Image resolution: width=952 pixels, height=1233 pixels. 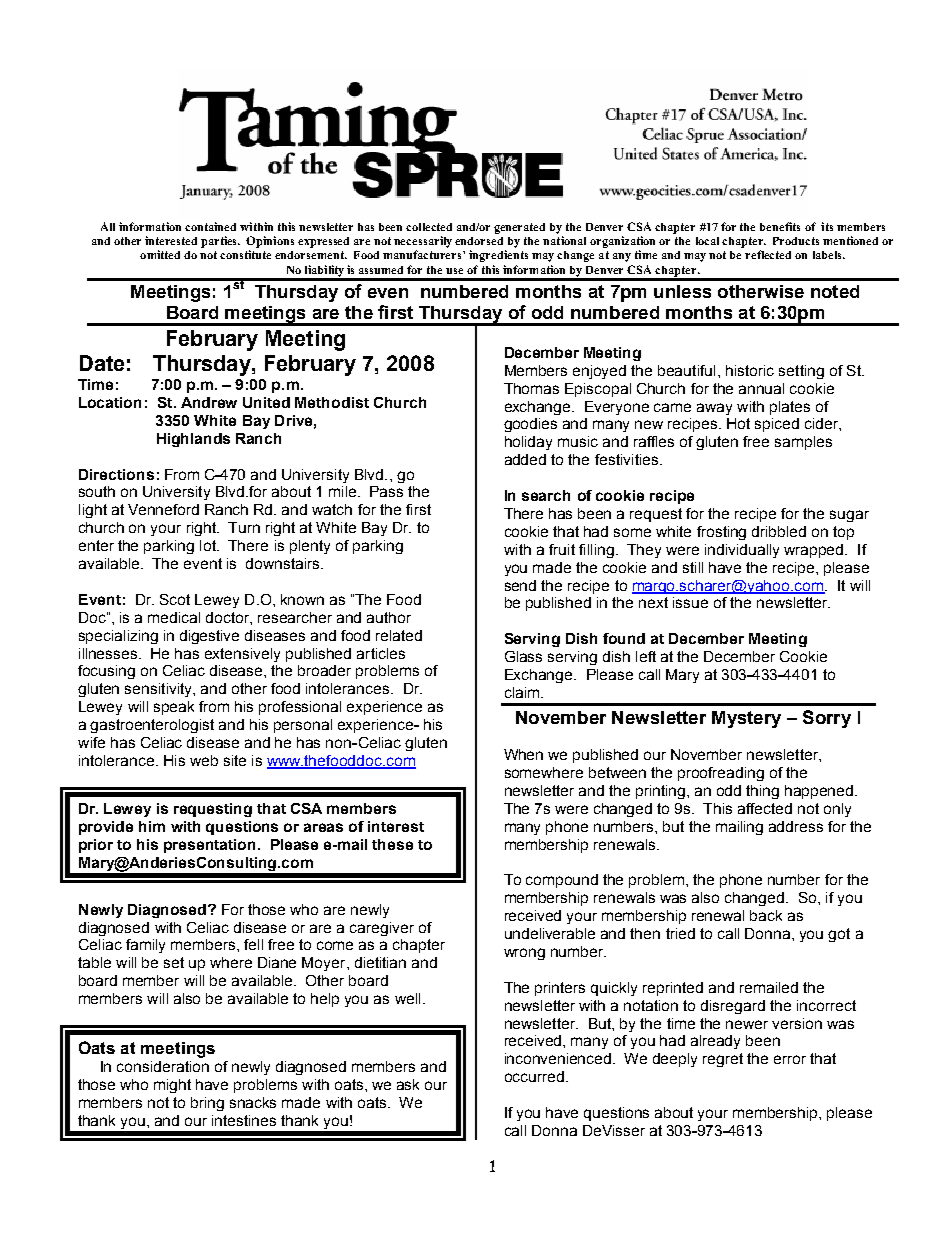 What do you see at coordinates (479, 241) in the screenshot?
I see `endorsed` at bounding box center [479, 241].
